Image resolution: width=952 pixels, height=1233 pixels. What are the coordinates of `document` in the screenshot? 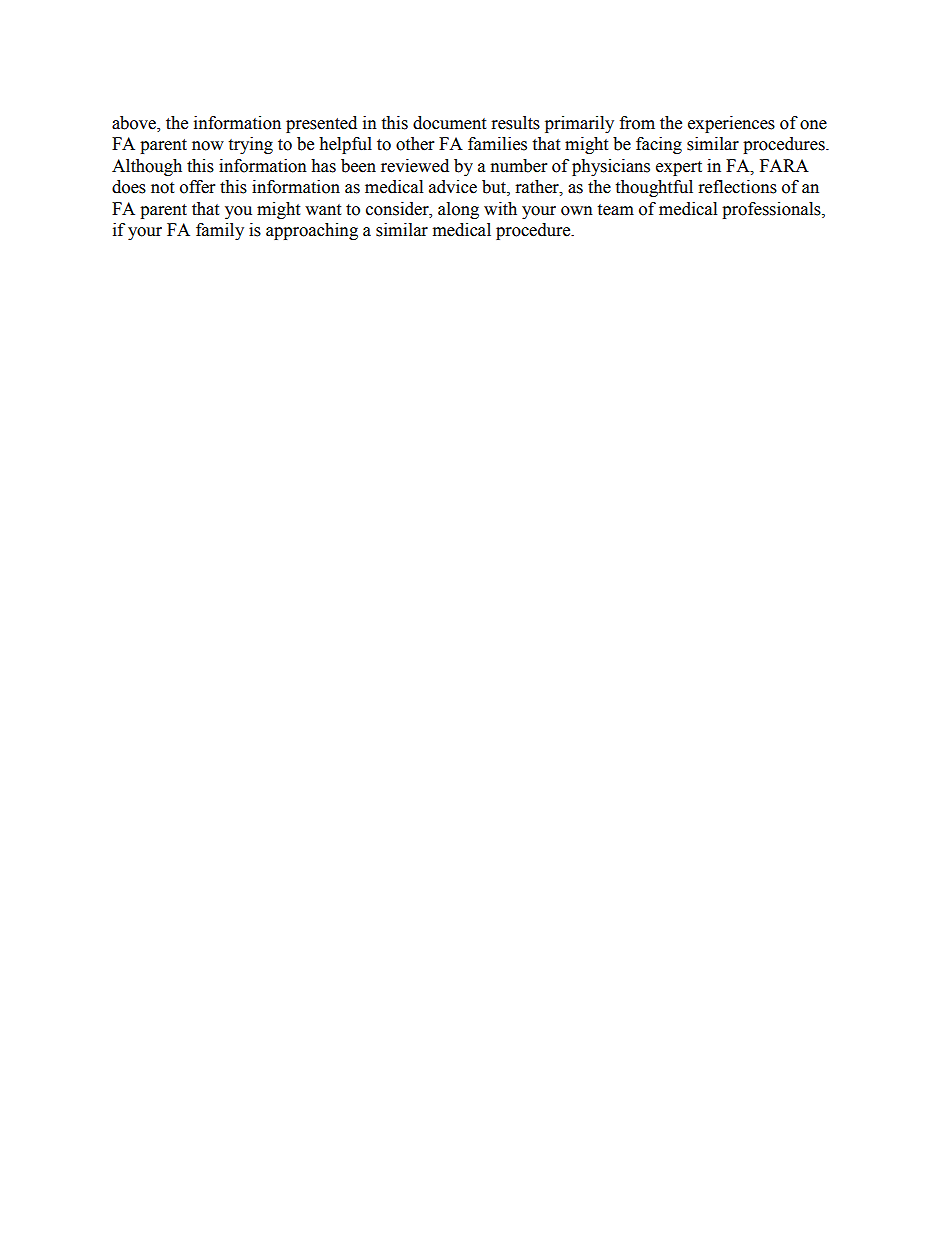 It's located at (449, 123).
